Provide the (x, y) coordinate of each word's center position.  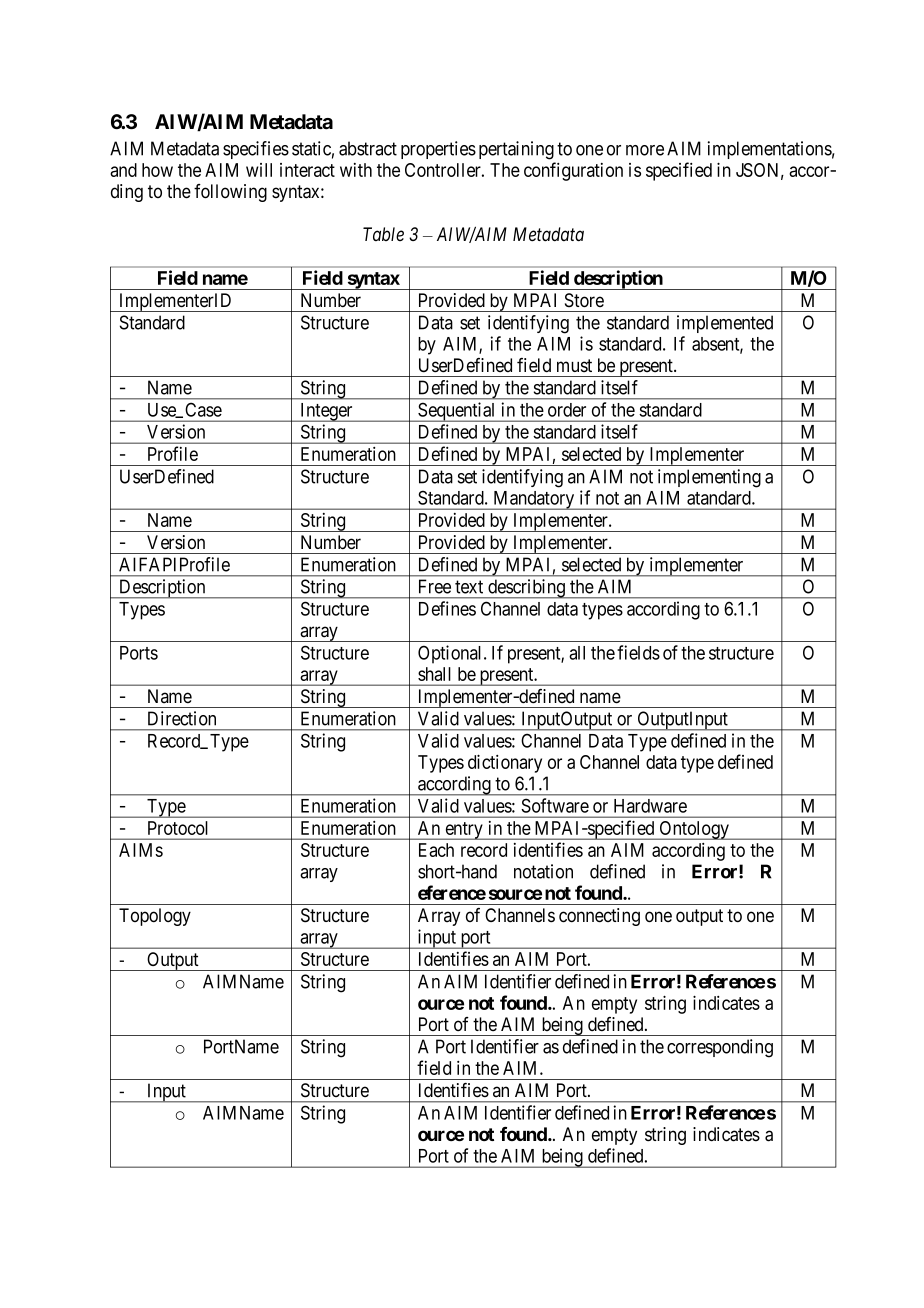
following (230, 193)
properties (438, 150)
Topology (155, 917)
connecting (599, 917)
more (645, 150)
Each (436, 850)
